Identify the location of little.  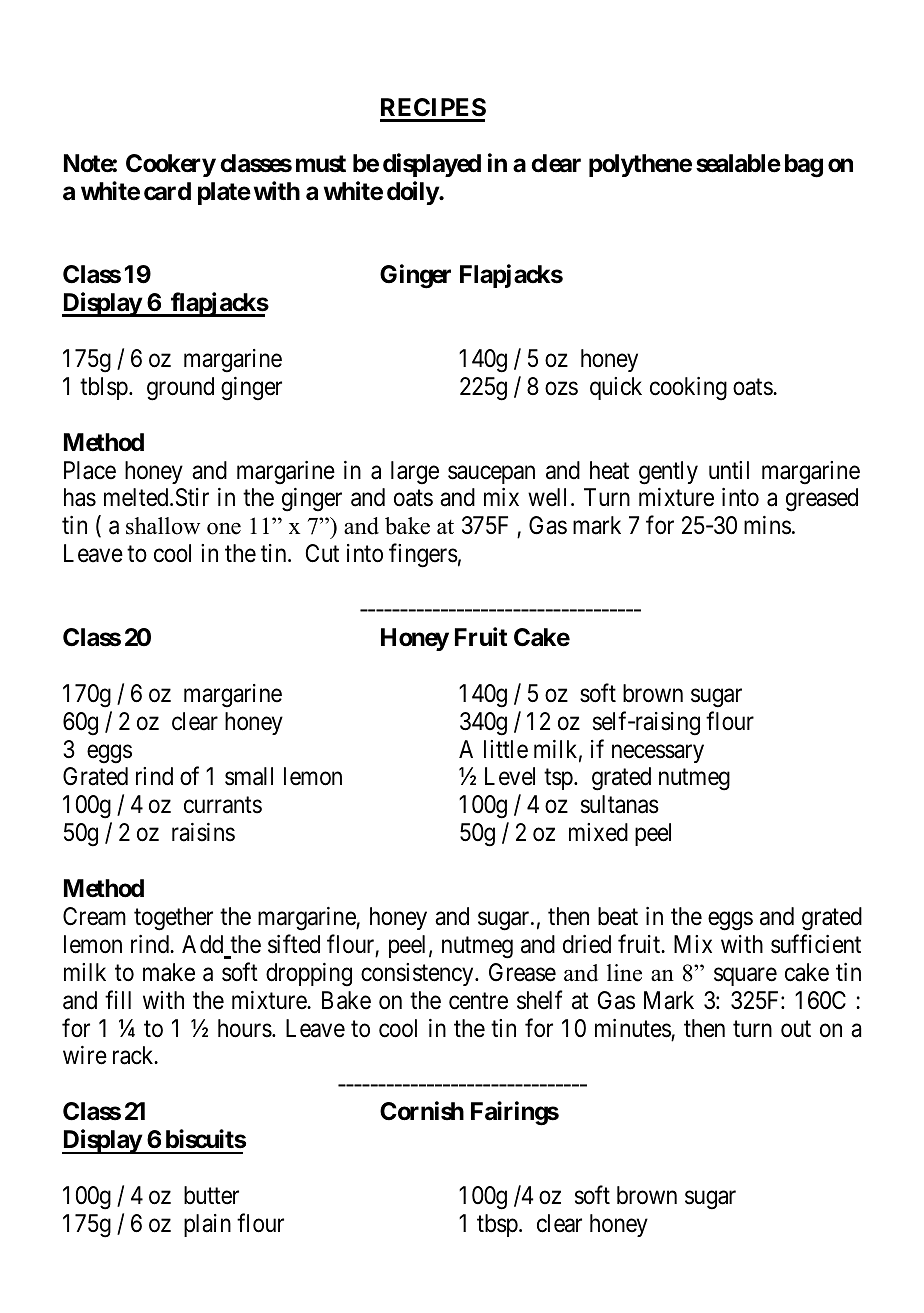
(506, 749).
